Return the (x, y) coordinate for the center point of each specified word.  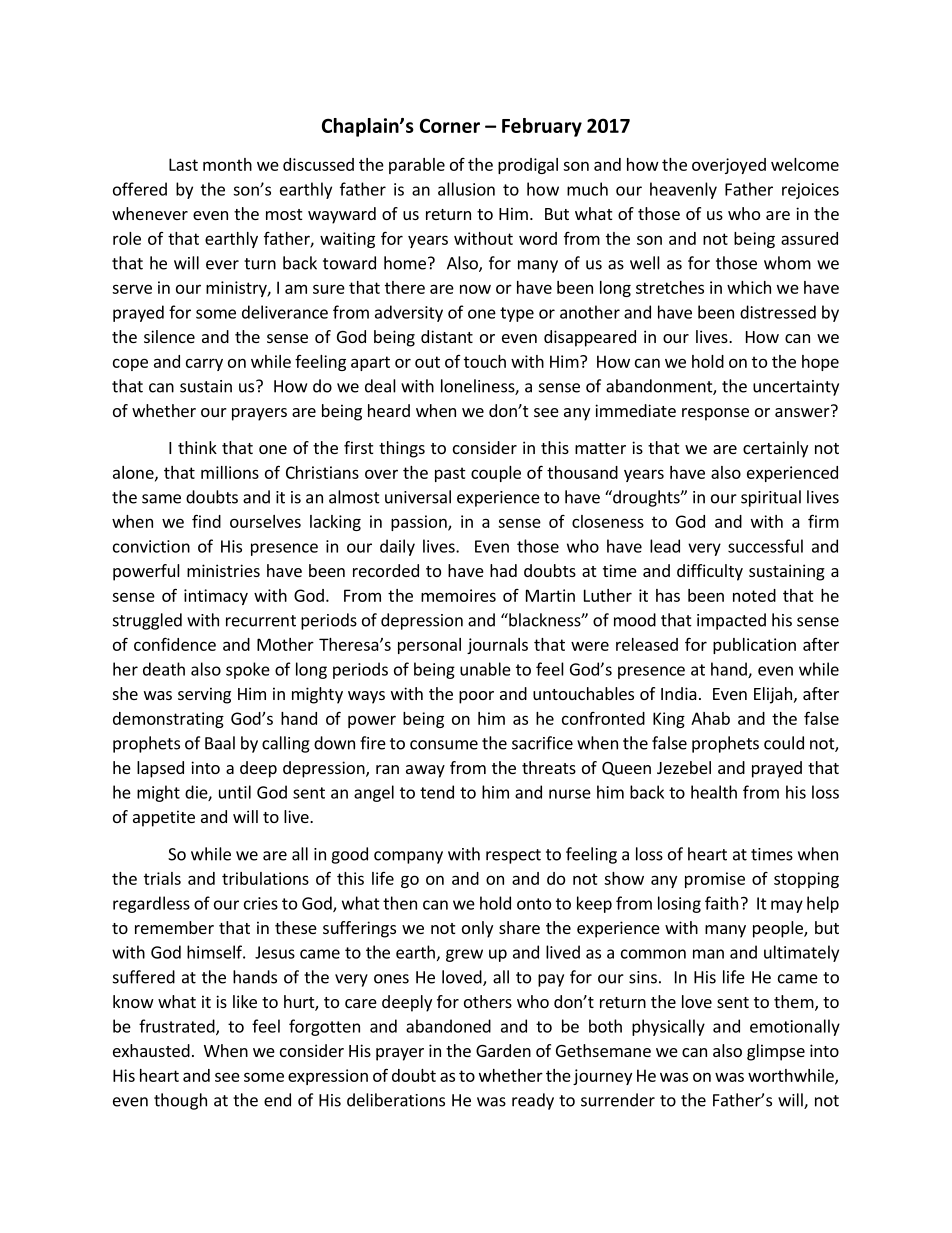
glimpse (776, 1052)
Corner (450, 125)
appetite (164, 818)
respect (513, 856)
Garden (503, 1050)
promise (715, 880)
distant (447, 336)
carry (204, 364)
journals (497, 646)
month (227, 164)
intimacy (216, 597)
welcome (805, 164)
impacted (731, 621)
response (715, 414)
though (180, 1101)
